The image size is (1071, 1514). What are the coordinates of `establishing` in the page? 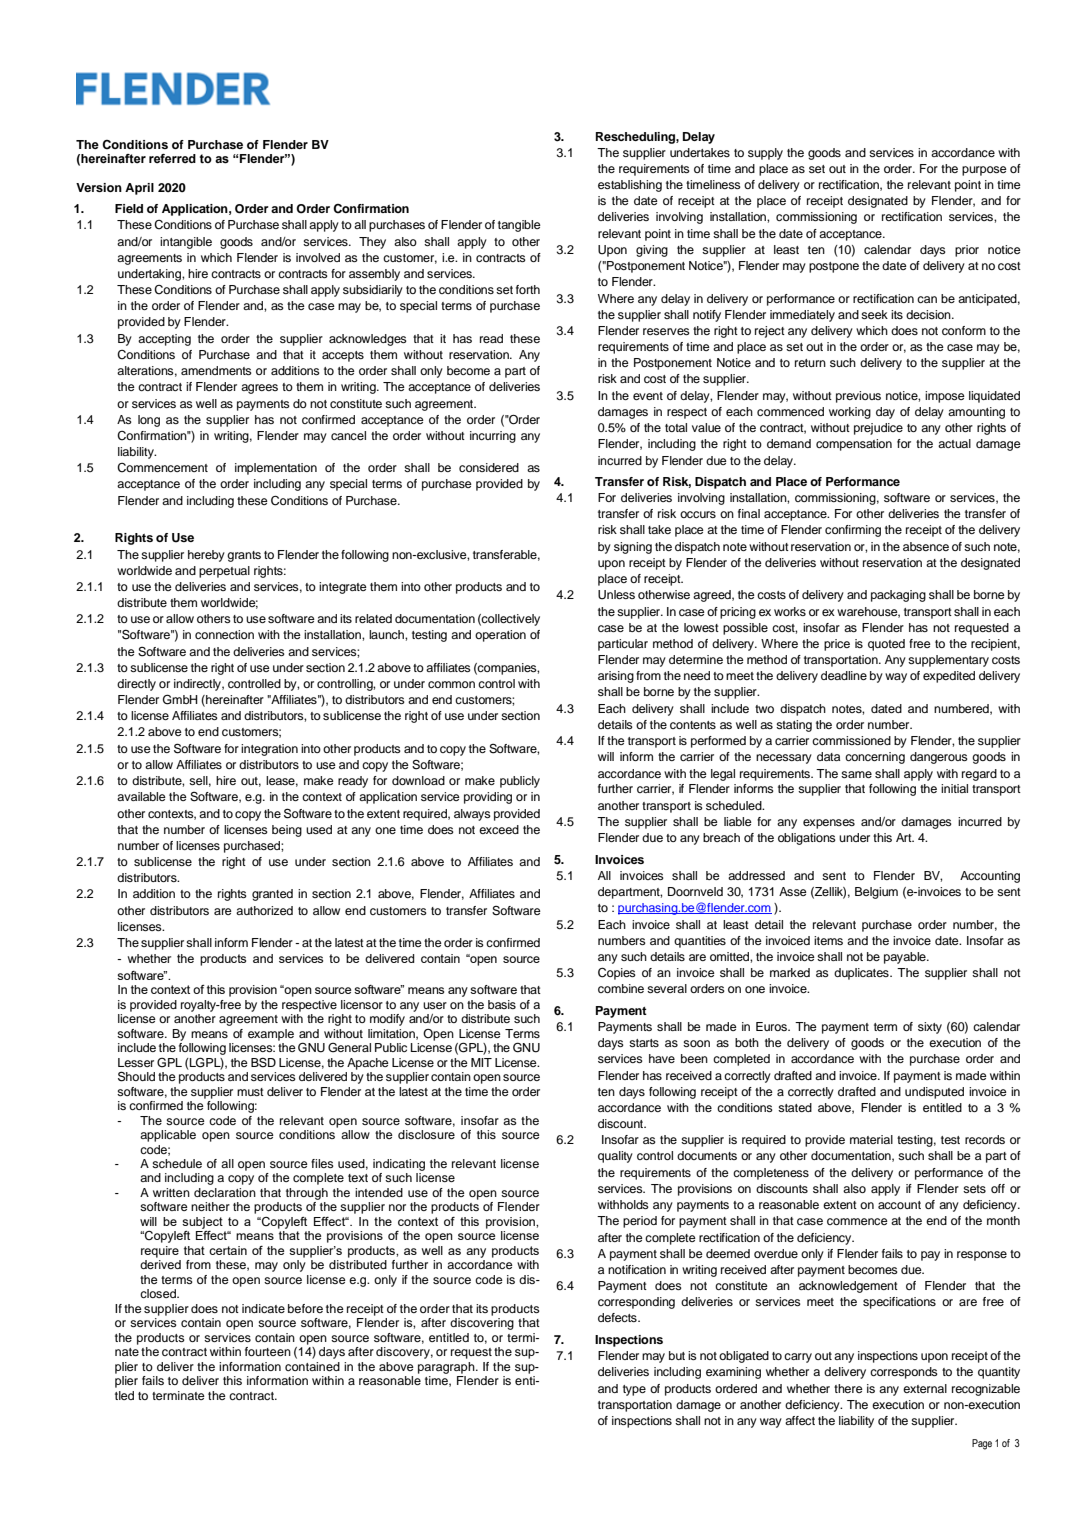 It's located at (630, 186).
